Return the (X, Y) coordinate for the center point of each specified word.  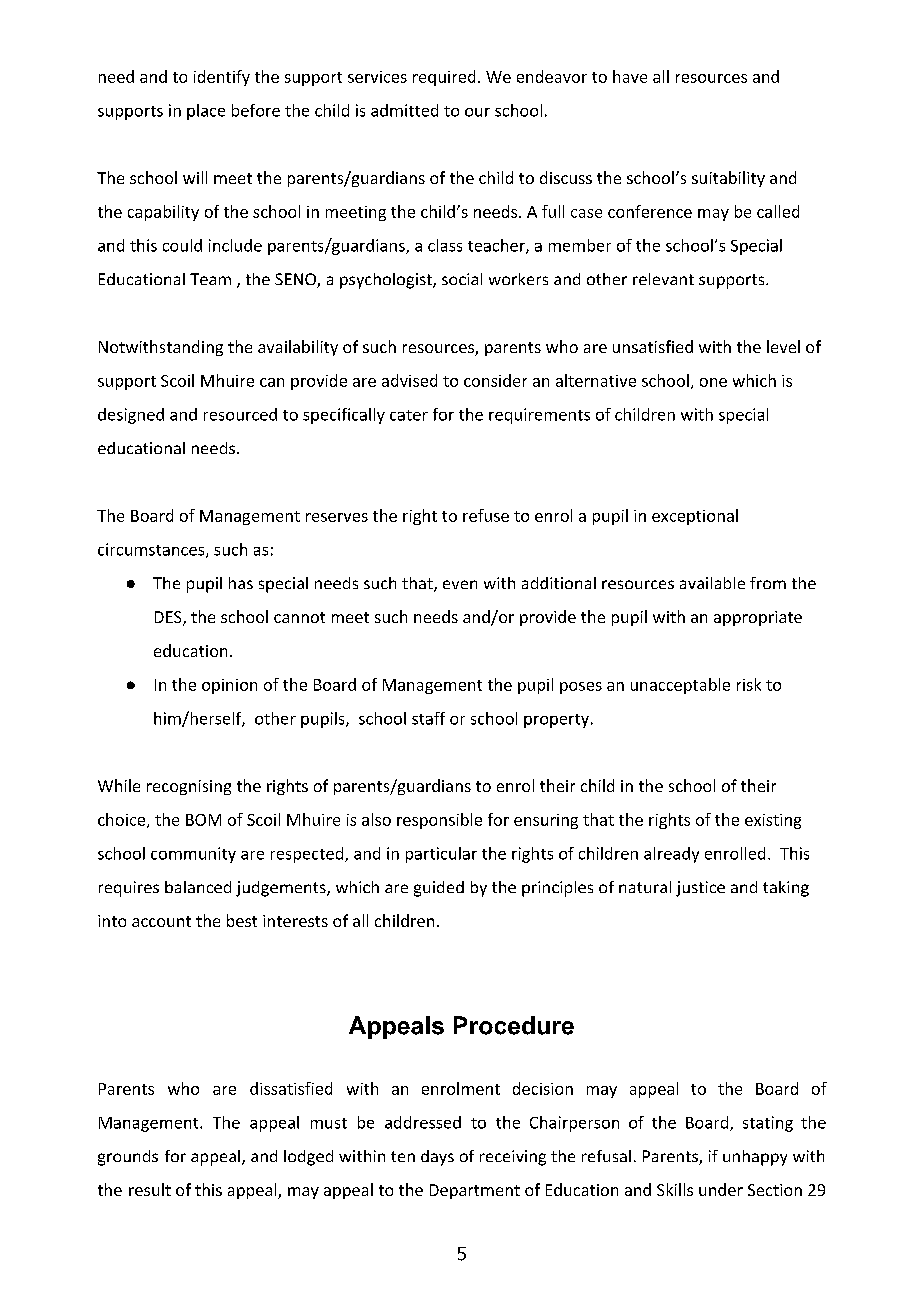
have (630, 76)
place (206, 112)
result (150, 1189)
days (437, 1158)
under (721, 1189)
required (444, 78)
